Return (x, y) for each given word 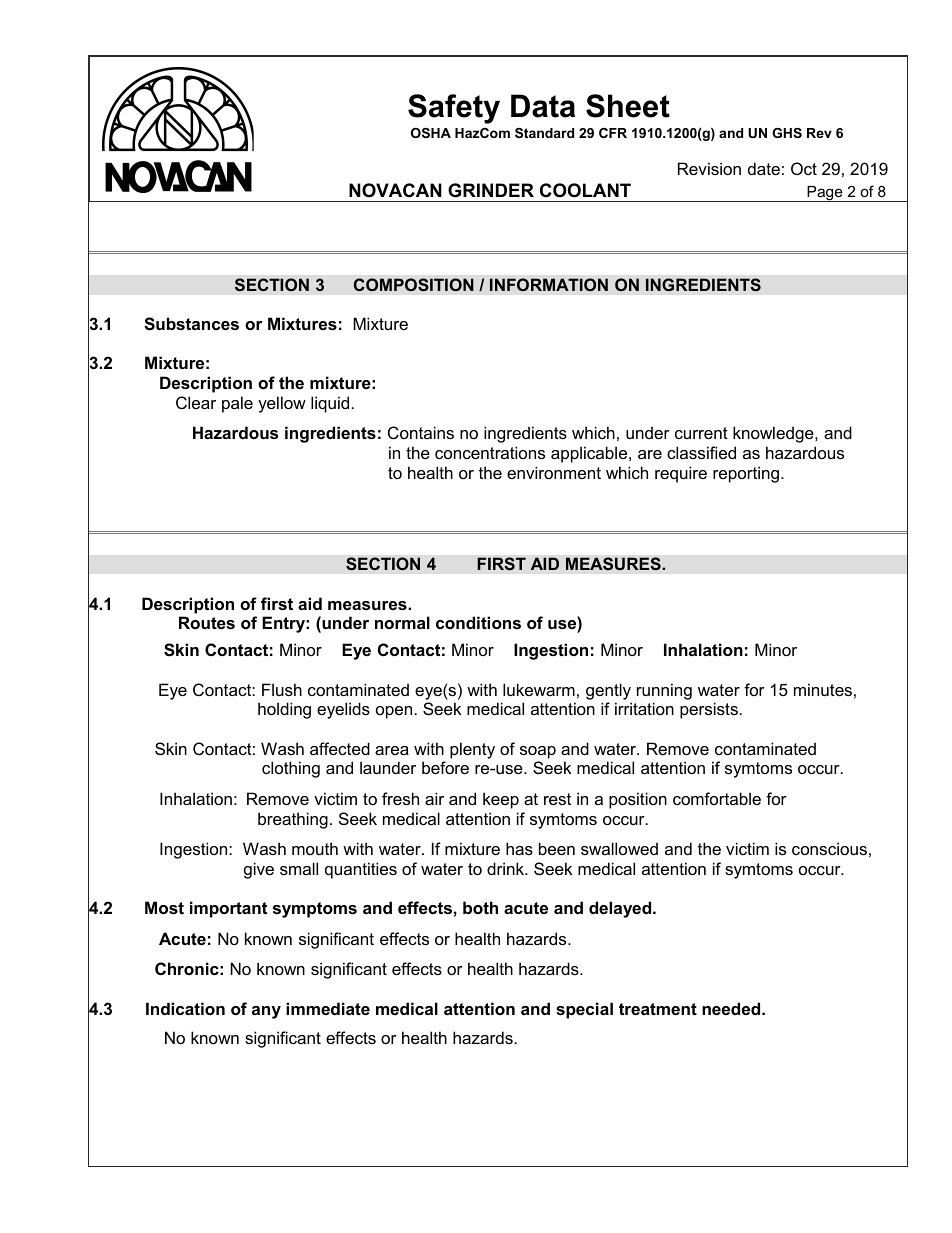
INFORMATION (549, 285)
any (266, 1012)
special (584, 1010)
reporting (746, 474)
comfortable (717, 798)
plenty (472, 750)
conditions (478, 622)
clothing (291, 769)
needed (732, 1008)
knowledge (774, 434)
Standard (544, 133)
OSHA (431, 133)
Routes (207, 622)
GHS (787, 133)
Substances (191, 324)
